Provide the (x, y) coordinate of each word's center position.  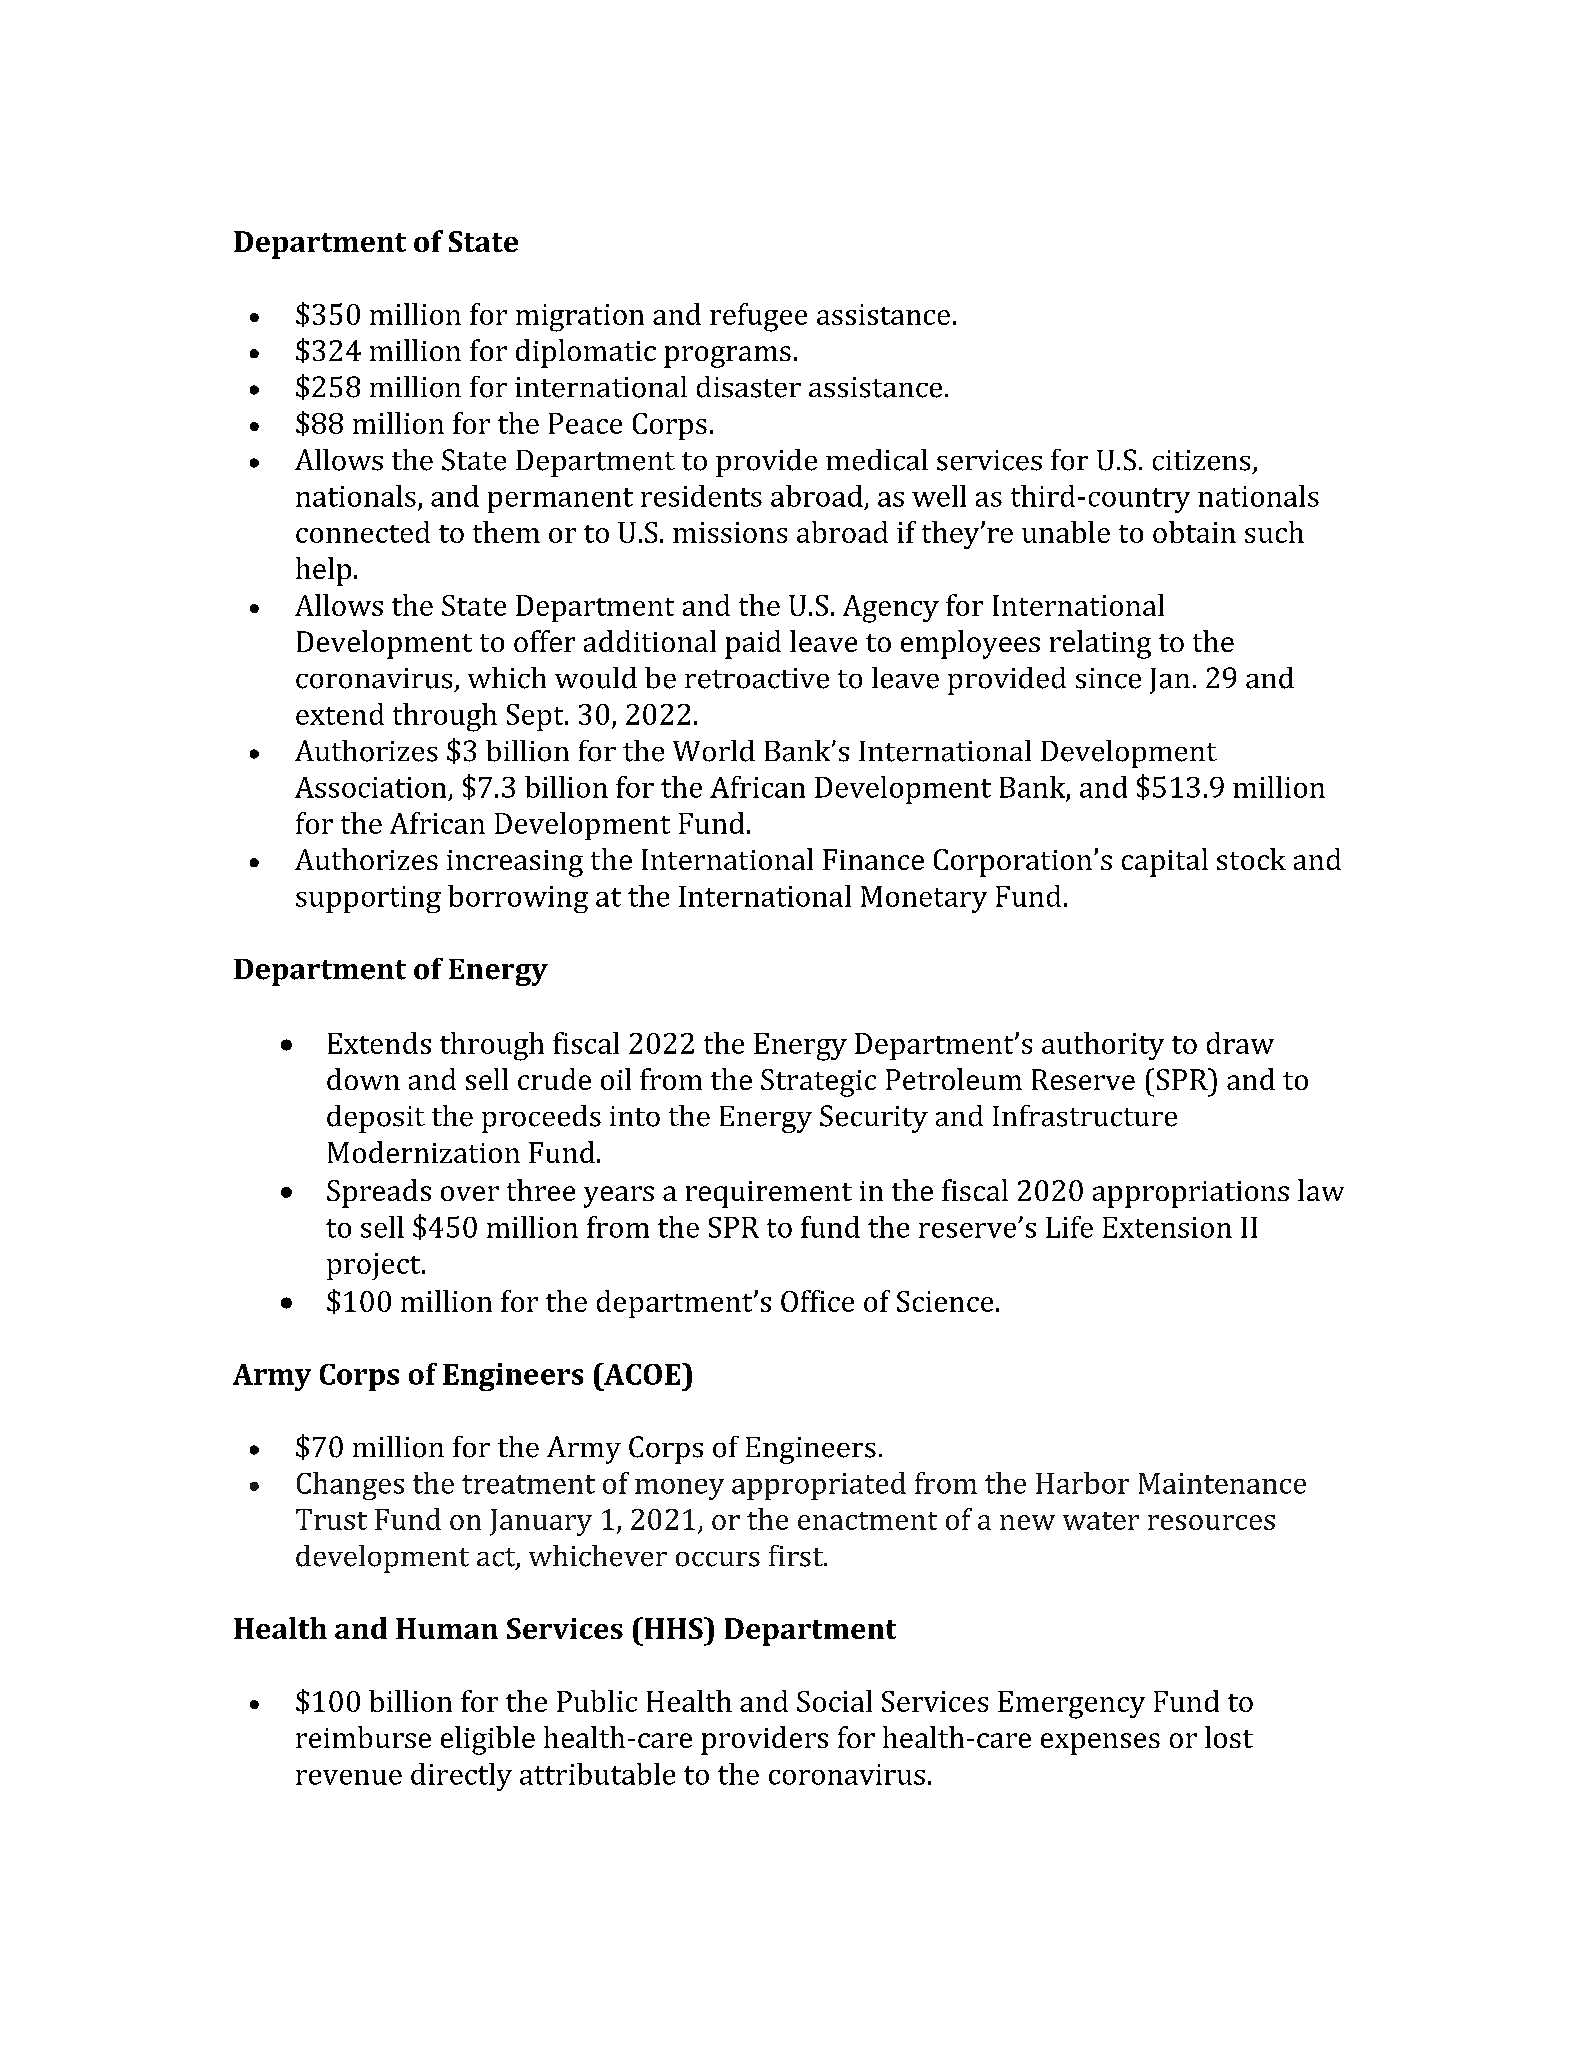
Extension (1167, 1227)
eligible (488, 1740)
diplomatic (586, 353)
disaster (749, 387)
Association (370, 787)
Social (834, 1701)
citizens (1201, 460)
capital (1165, 862)
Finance (873, 859)
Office (817, 1301)
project (375, 1266)
